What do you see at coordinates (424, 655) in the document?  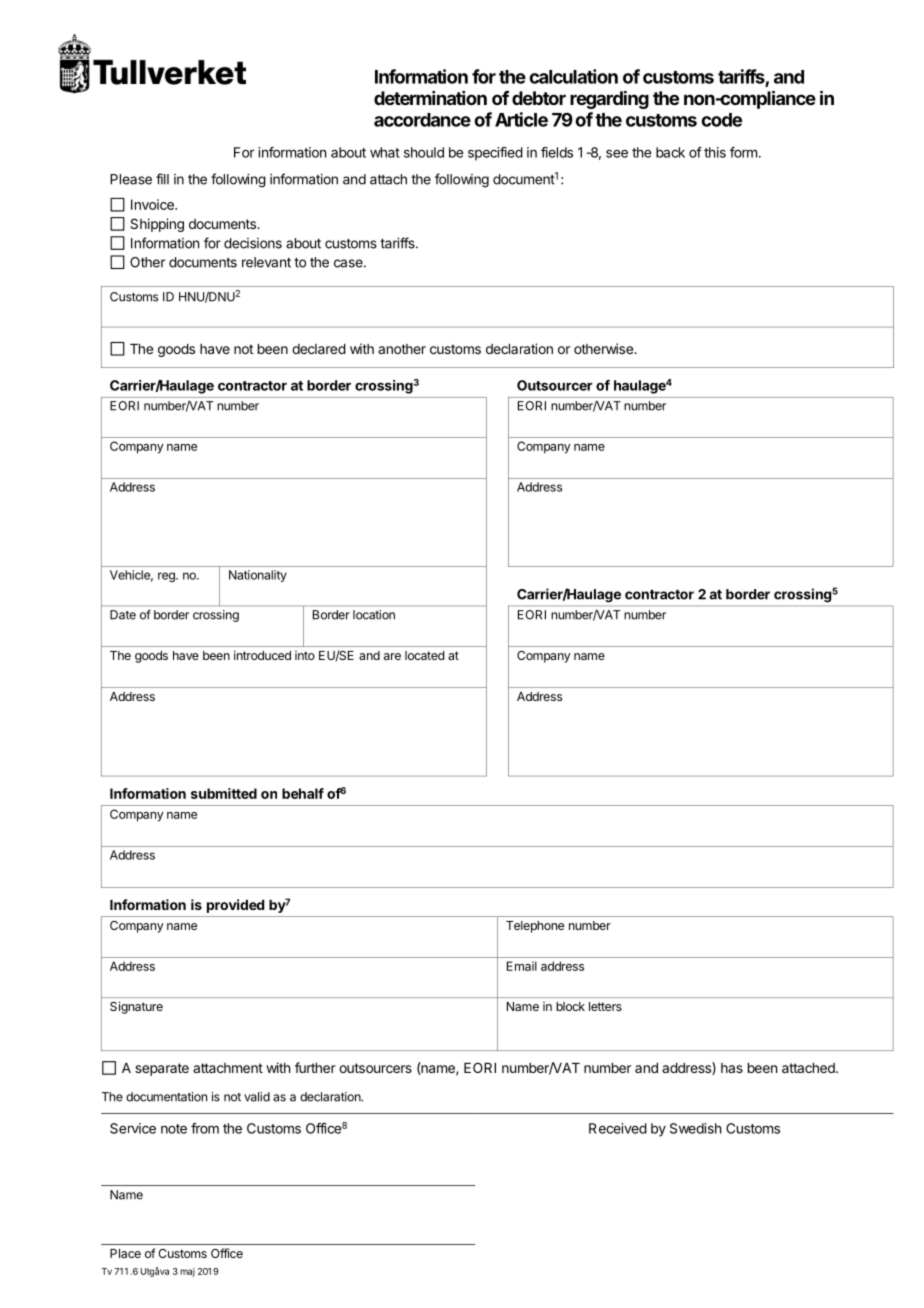 I see `located` at bounding box center [424, 655].
